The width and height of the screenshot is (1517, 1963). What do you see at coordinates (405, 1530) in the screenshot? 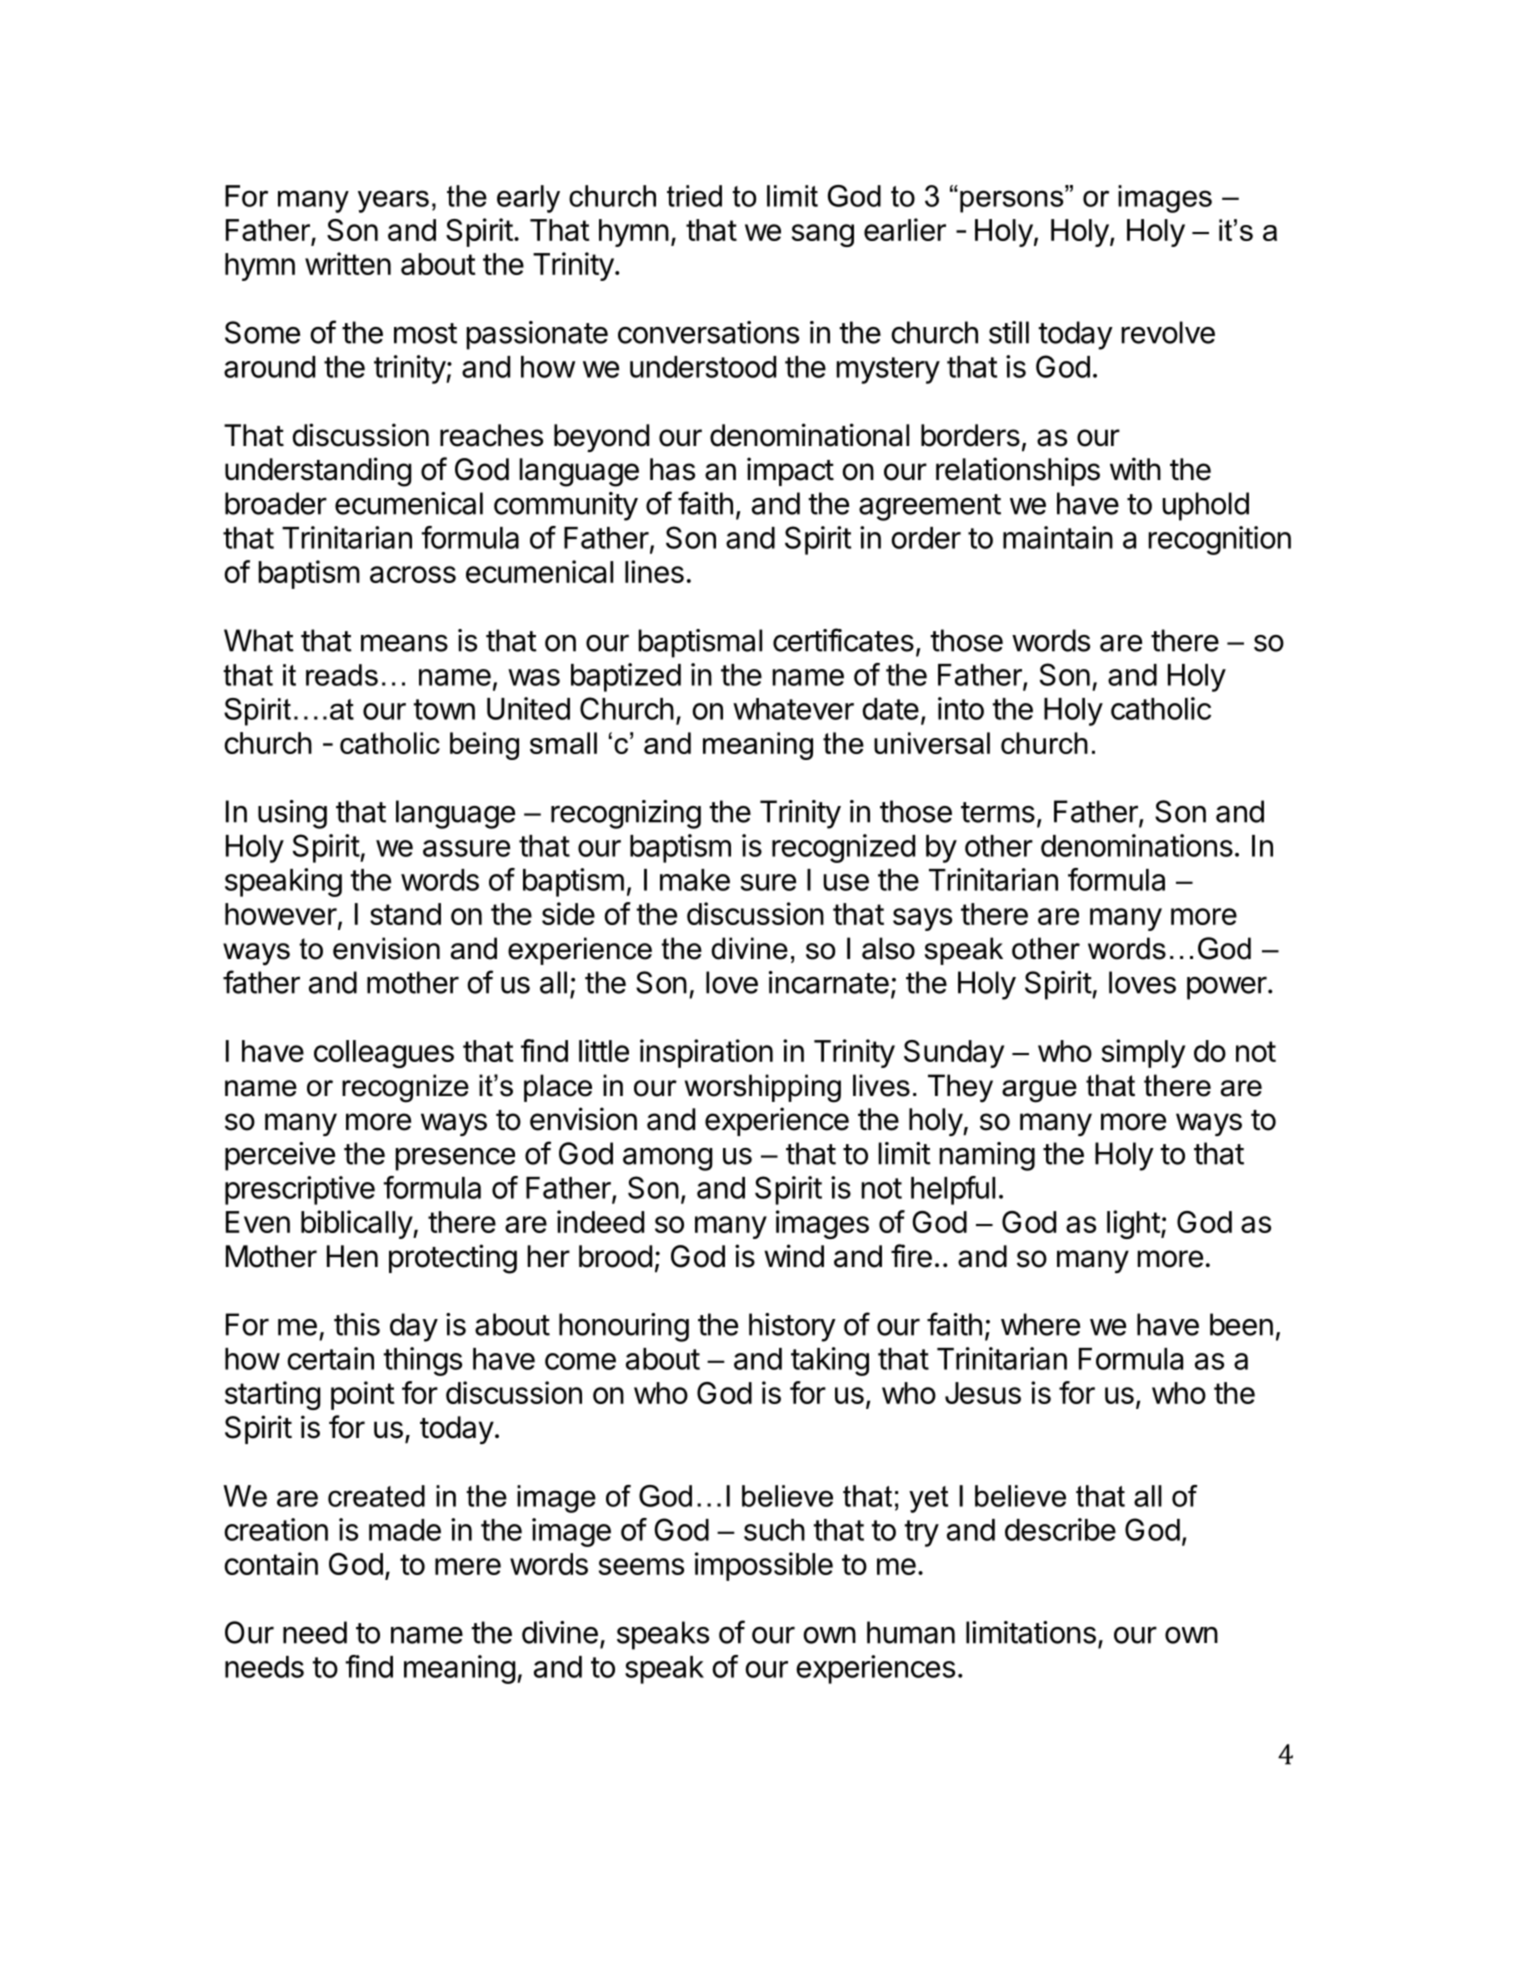
I see `made` at bounding box center [405, 1530].
